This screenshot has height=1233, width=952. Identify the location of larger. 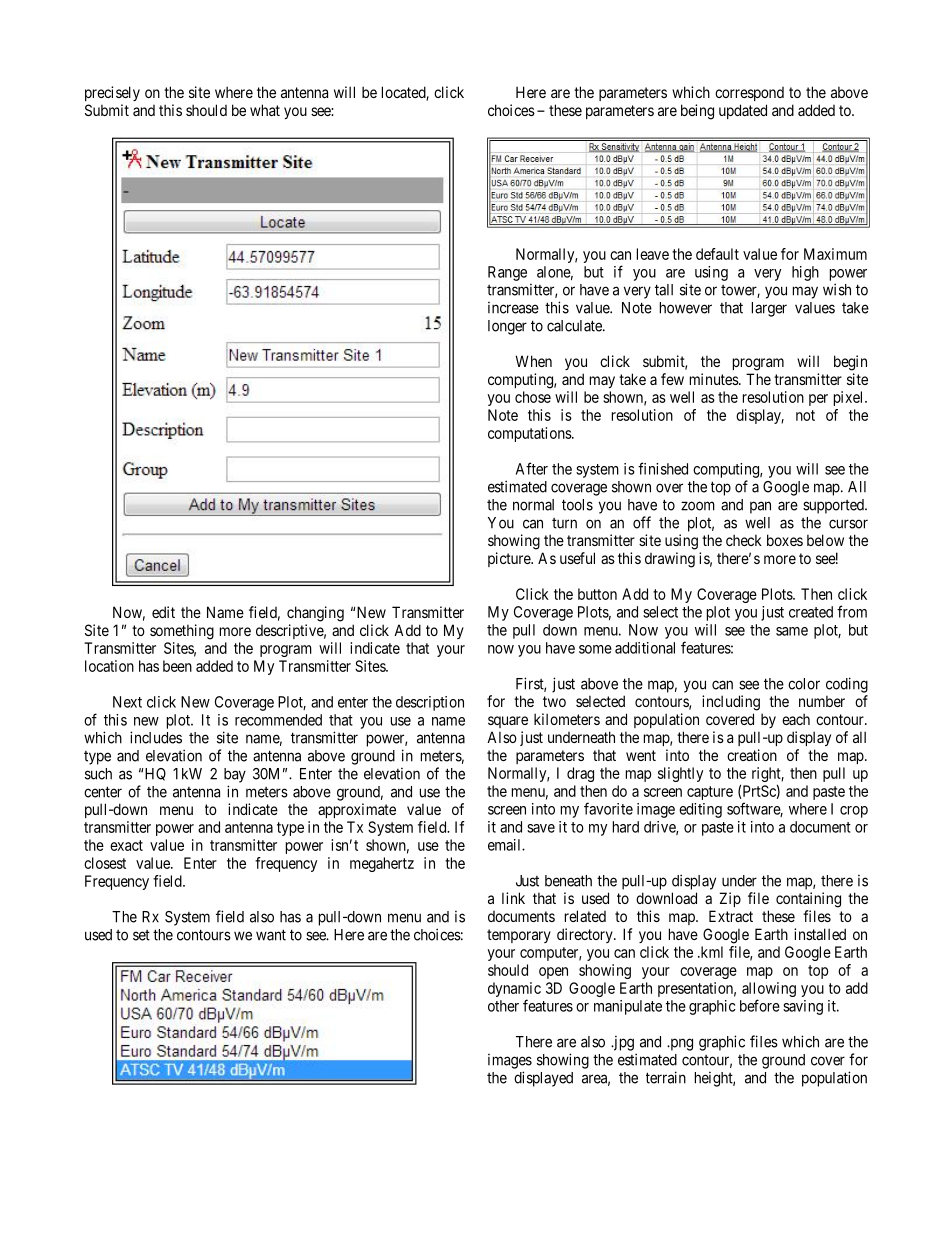
(769, 309).
